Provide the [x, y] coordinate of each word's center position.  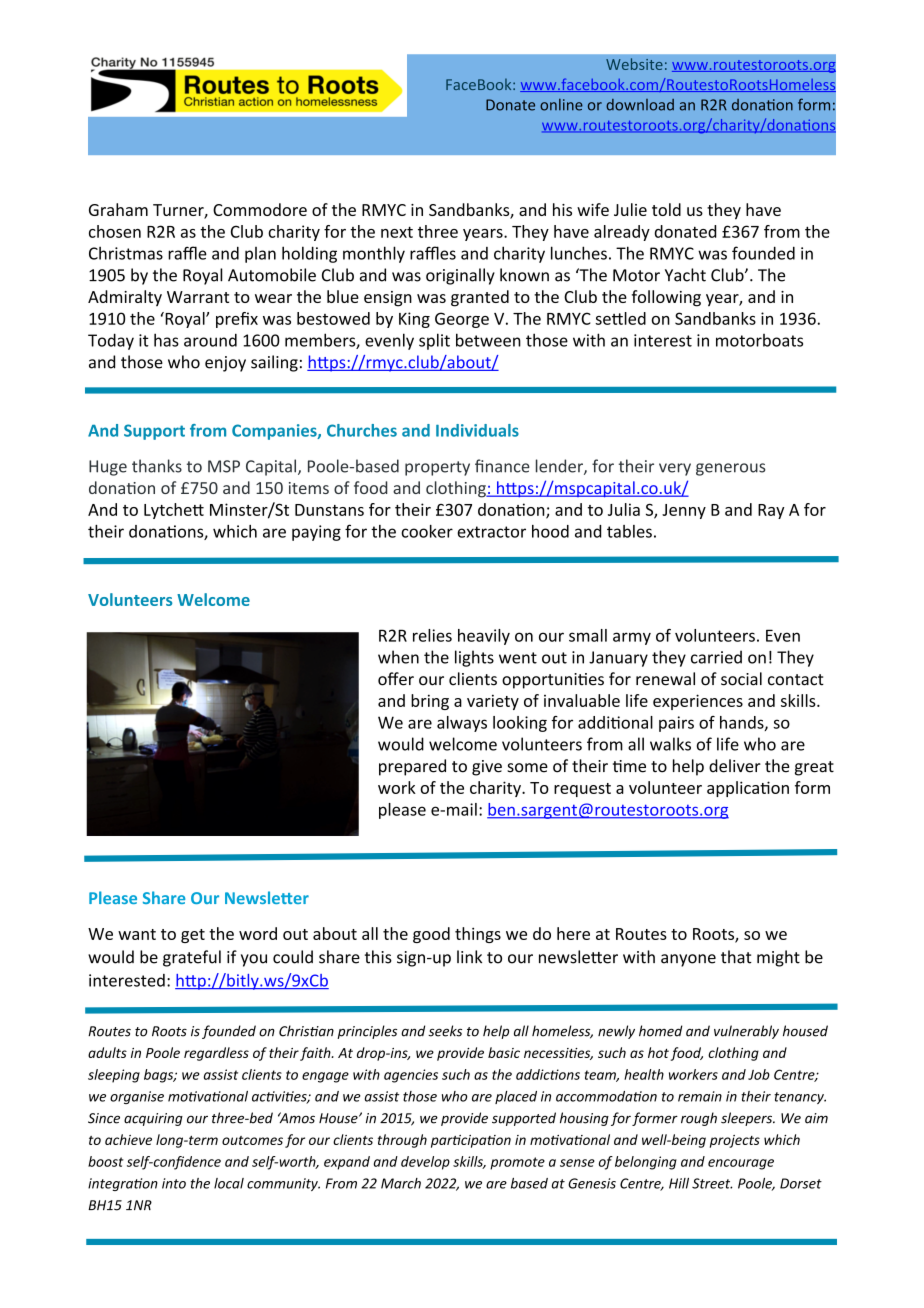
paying [316, 533]
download [640, 105]
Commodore [260, 209]
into [174, 1183]
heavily [484, 637]
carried [716, 657]
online [561, 105]
